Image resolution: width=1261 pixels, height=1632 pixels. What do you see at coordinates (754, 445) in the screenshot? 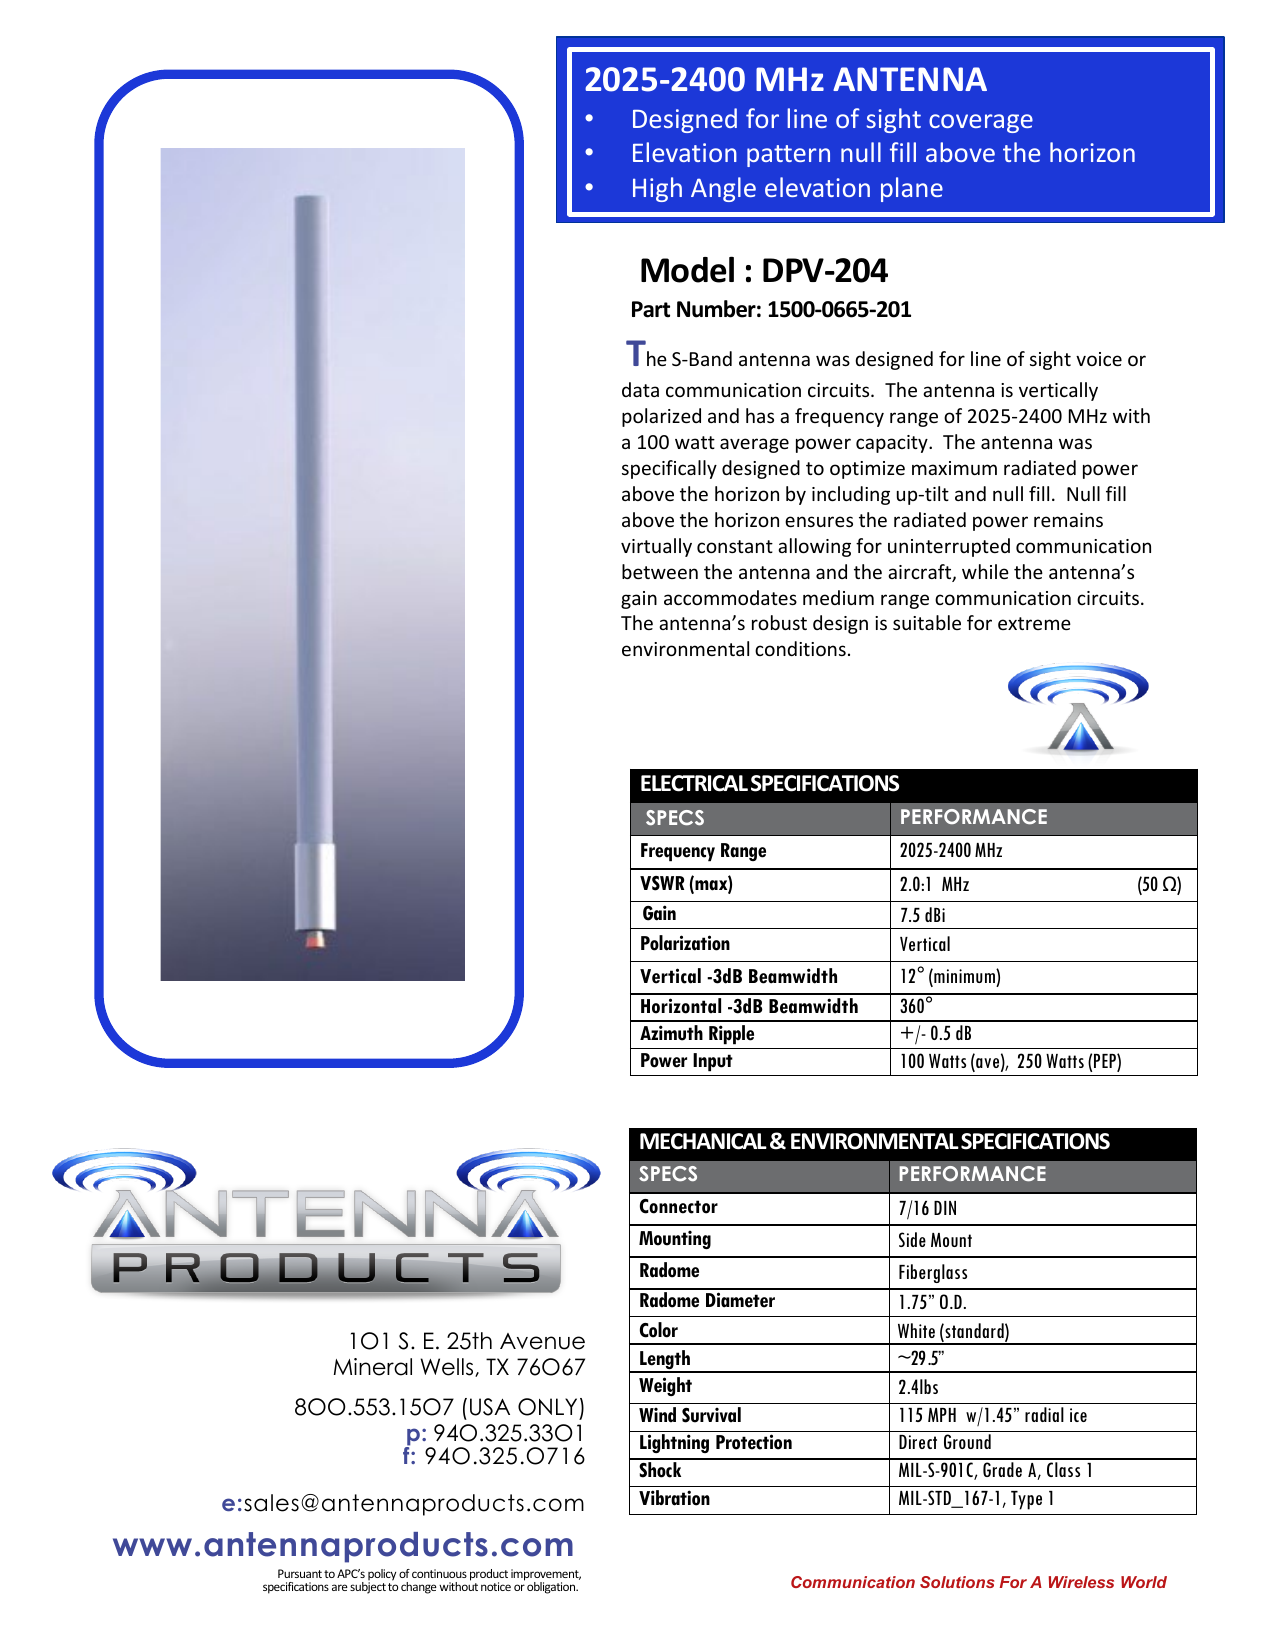
I see `average` at bounding box center [754, 445].
